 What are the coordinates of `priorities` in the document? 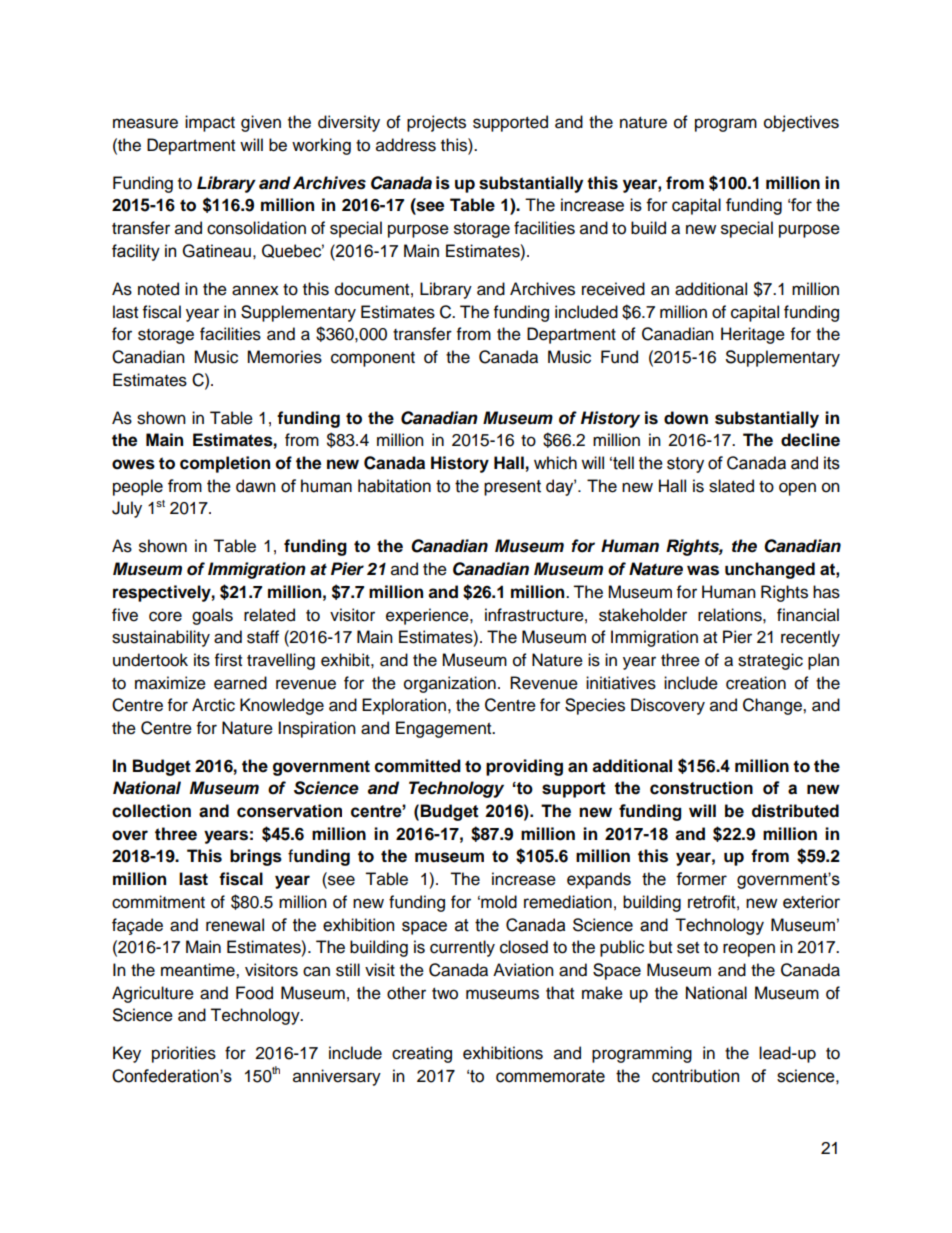 It's located at (184, 1054).
